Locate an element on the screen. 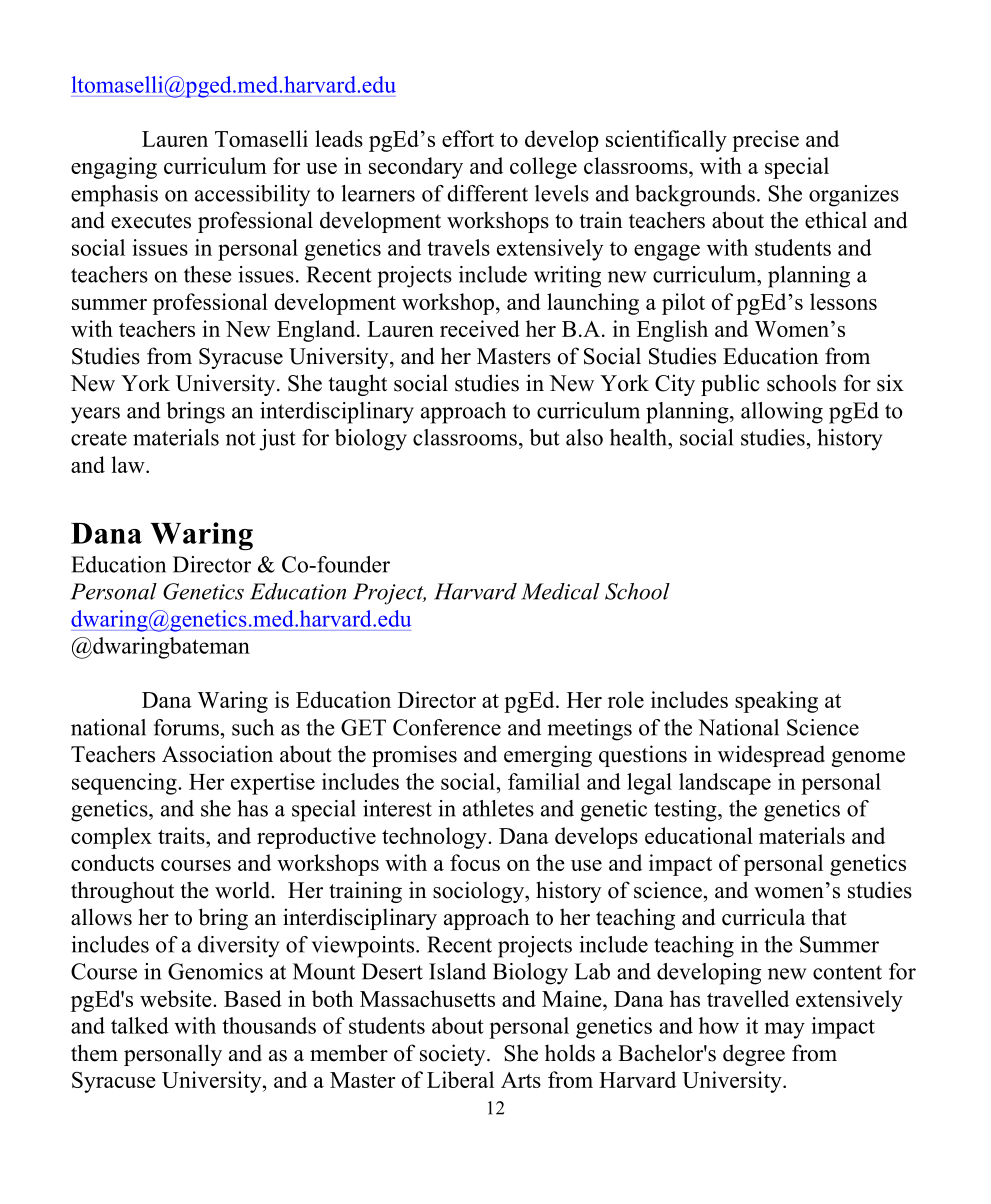  forums is located at coordinates (186, 727).
